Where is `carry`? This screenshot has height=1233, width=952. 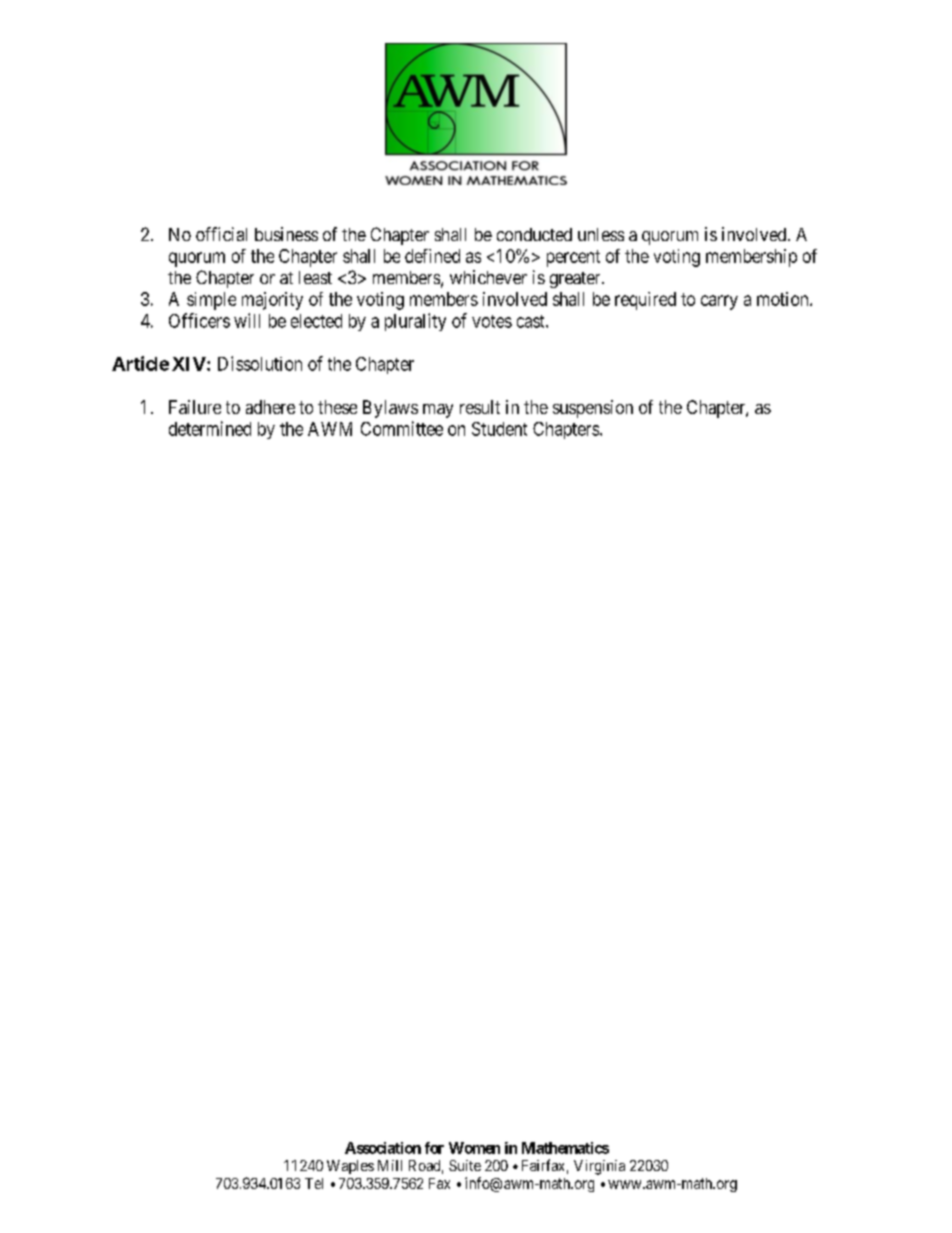 carry is located at coordinates (719, 302).
